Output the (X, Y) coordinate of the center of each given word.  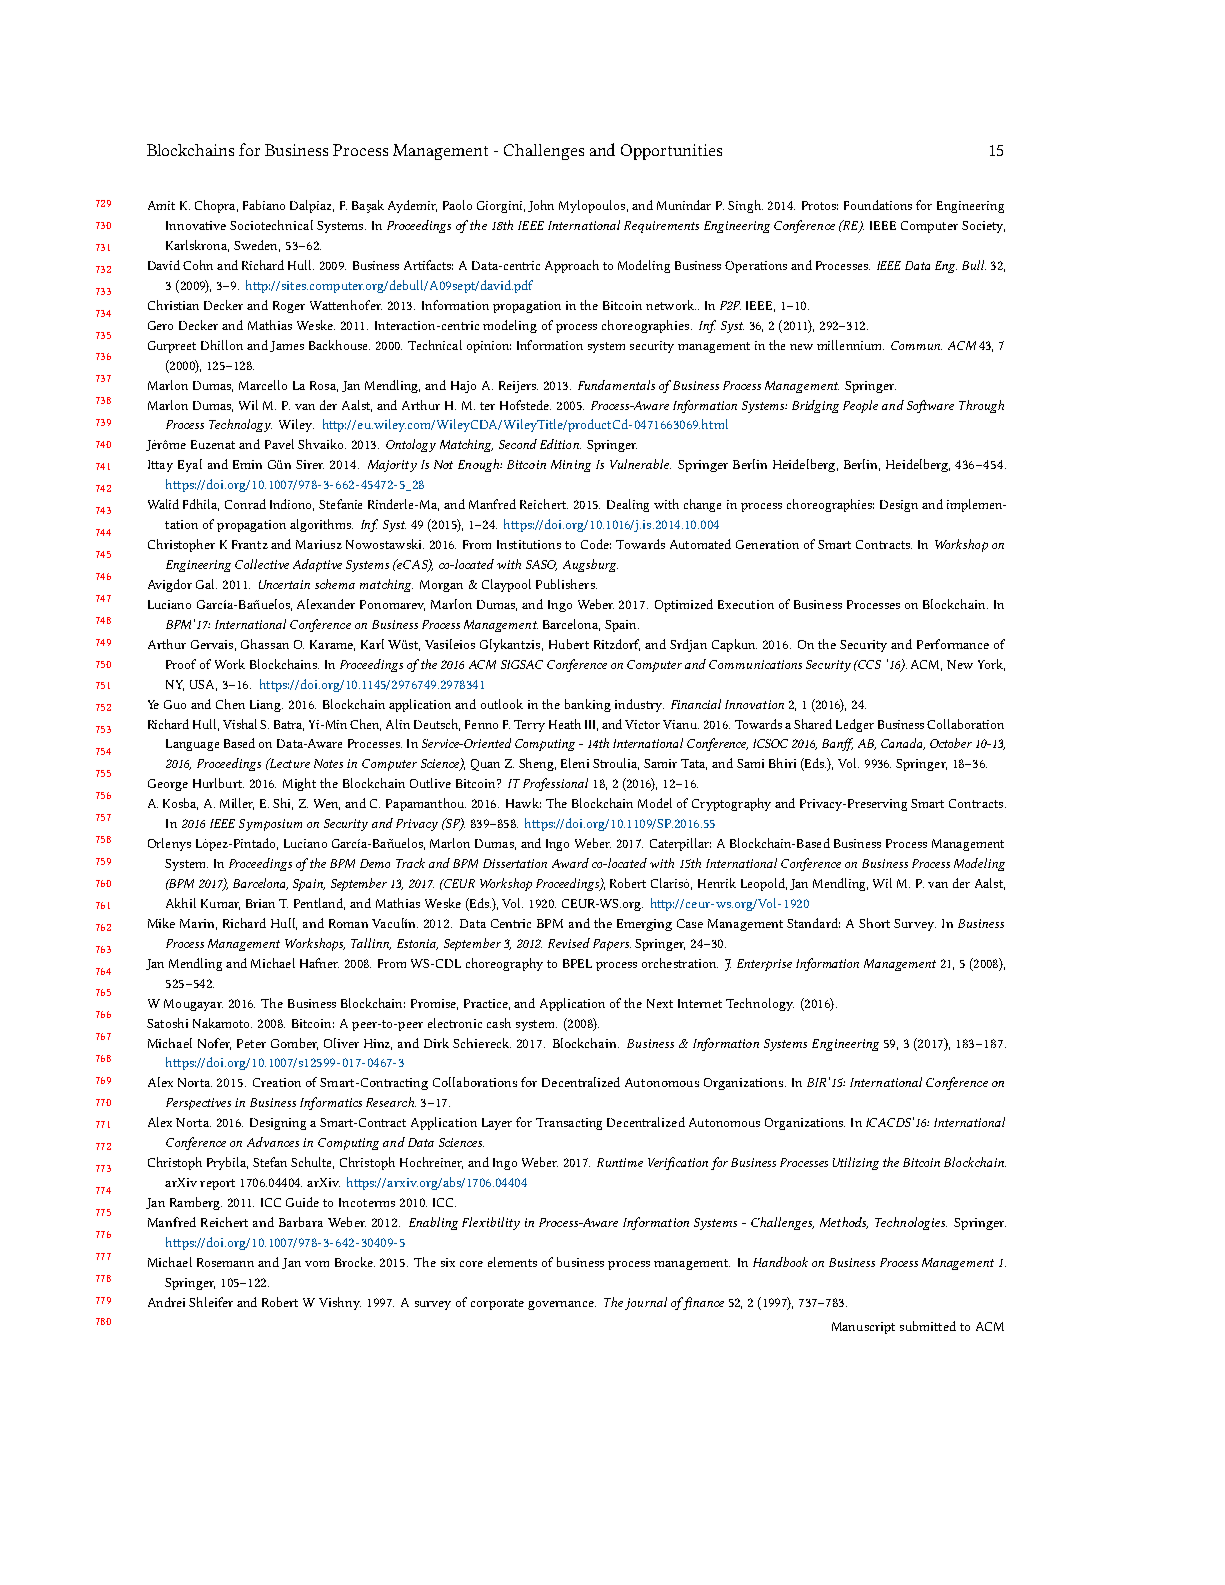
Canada (903, 744)
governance (562, 1305)
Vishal (240, 724)
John (541, 206)
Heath (565, 724)
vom (317, 1264)
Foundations (878, 205)
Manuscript (863, 1328)
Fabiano (264, 205)
